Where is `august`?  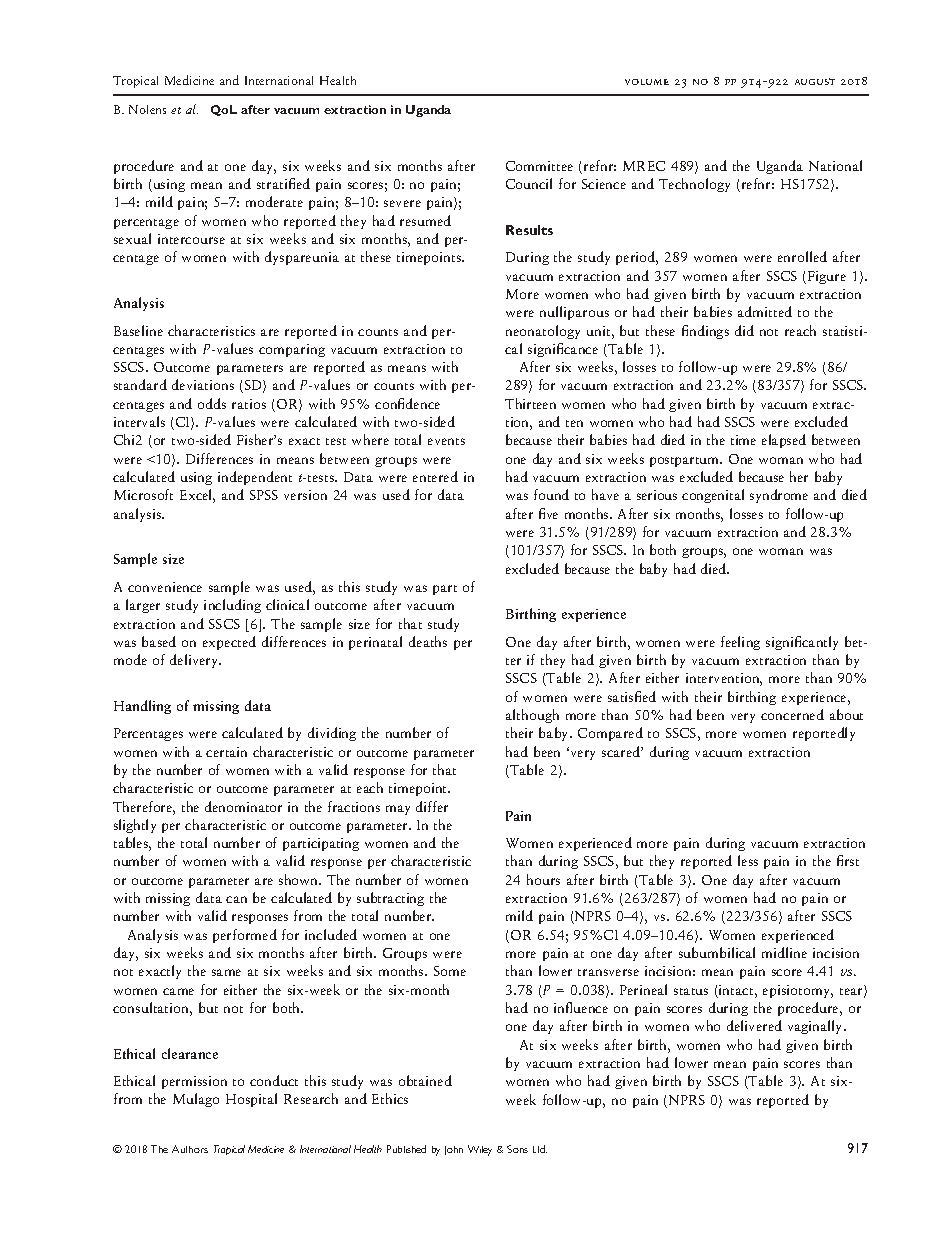
august is located at coordinates (815, 81).
